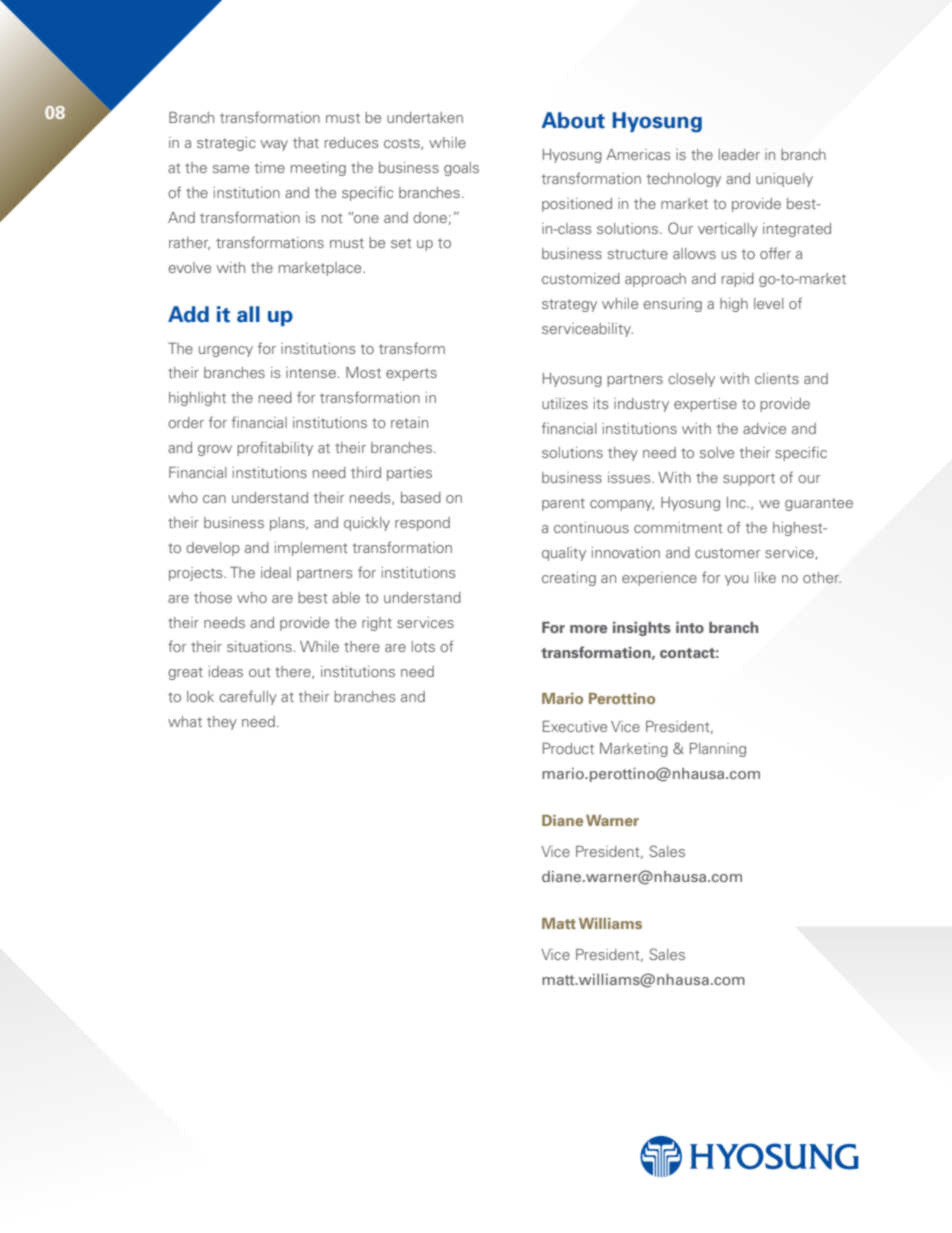 The image size is (952, 1233). I want to click on you, so click(736, 580).
